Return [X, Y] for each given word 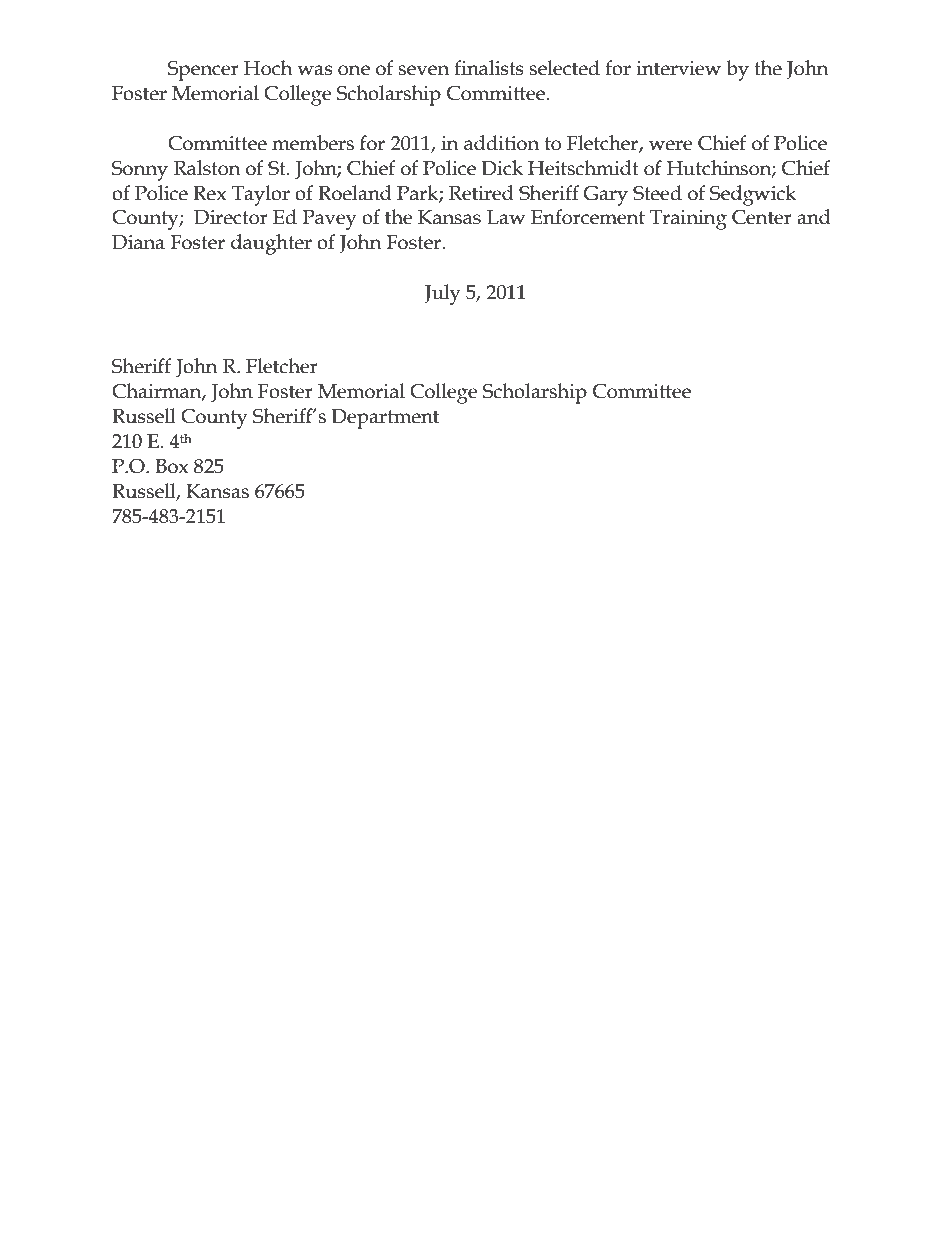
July [442, 294]
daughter [271, 244]
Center [762, 217]
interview [679, 68]
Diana [138, 242]
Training [688, 220]
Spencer [203, 71]
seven [423, 70]
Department [385, 419]
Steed [657, 193]
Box [172, 466]
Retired [481, 193]
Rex [210, 193]
